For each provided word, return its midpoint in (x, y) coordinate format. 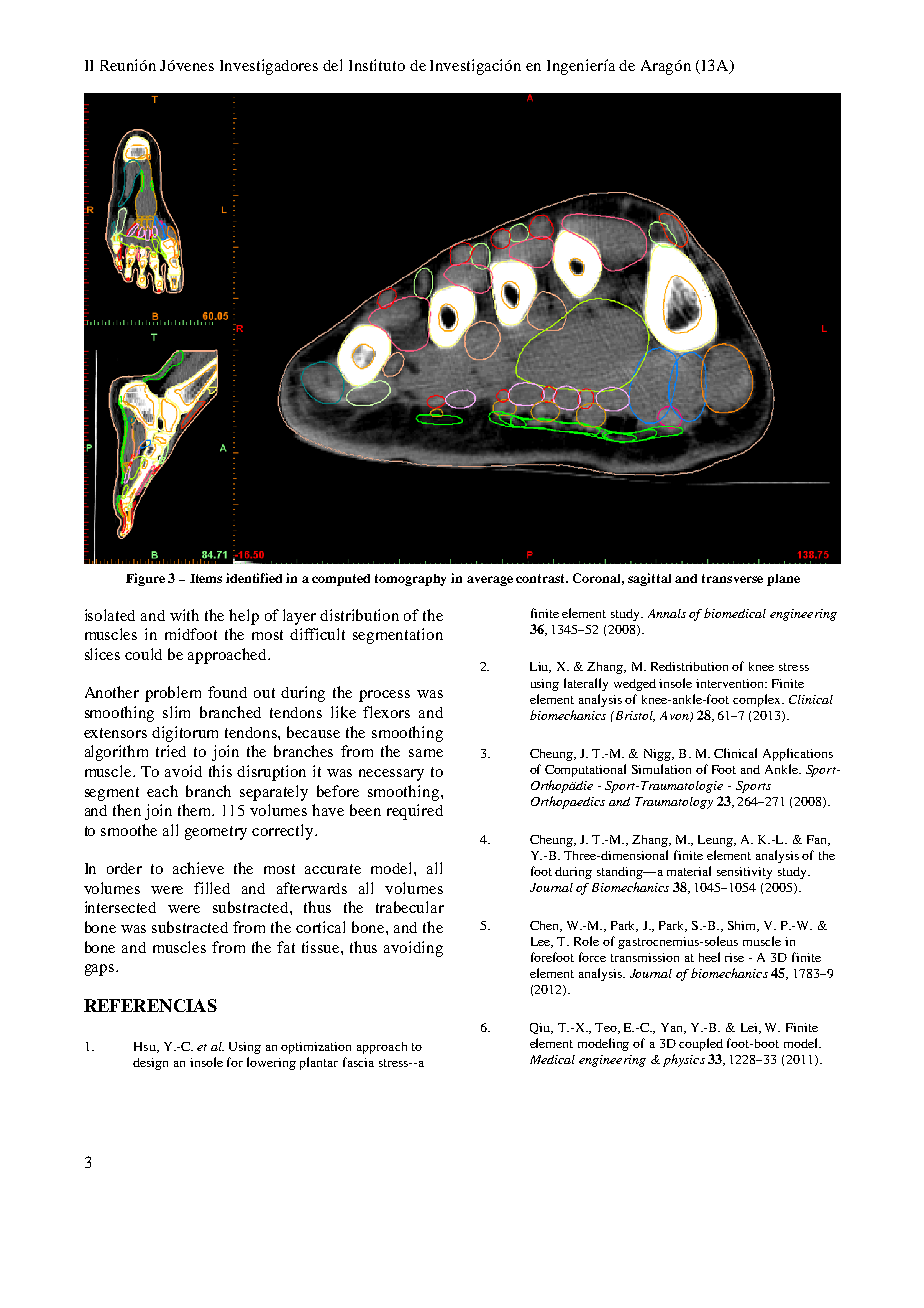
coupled (701, 1044)
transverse (732, 578)
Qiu (541, 1028)
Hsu (146, 1047)
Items (206, 578)
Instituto (377, 65)
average (490, 581)
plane (783, 580)
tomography (410, 580)
